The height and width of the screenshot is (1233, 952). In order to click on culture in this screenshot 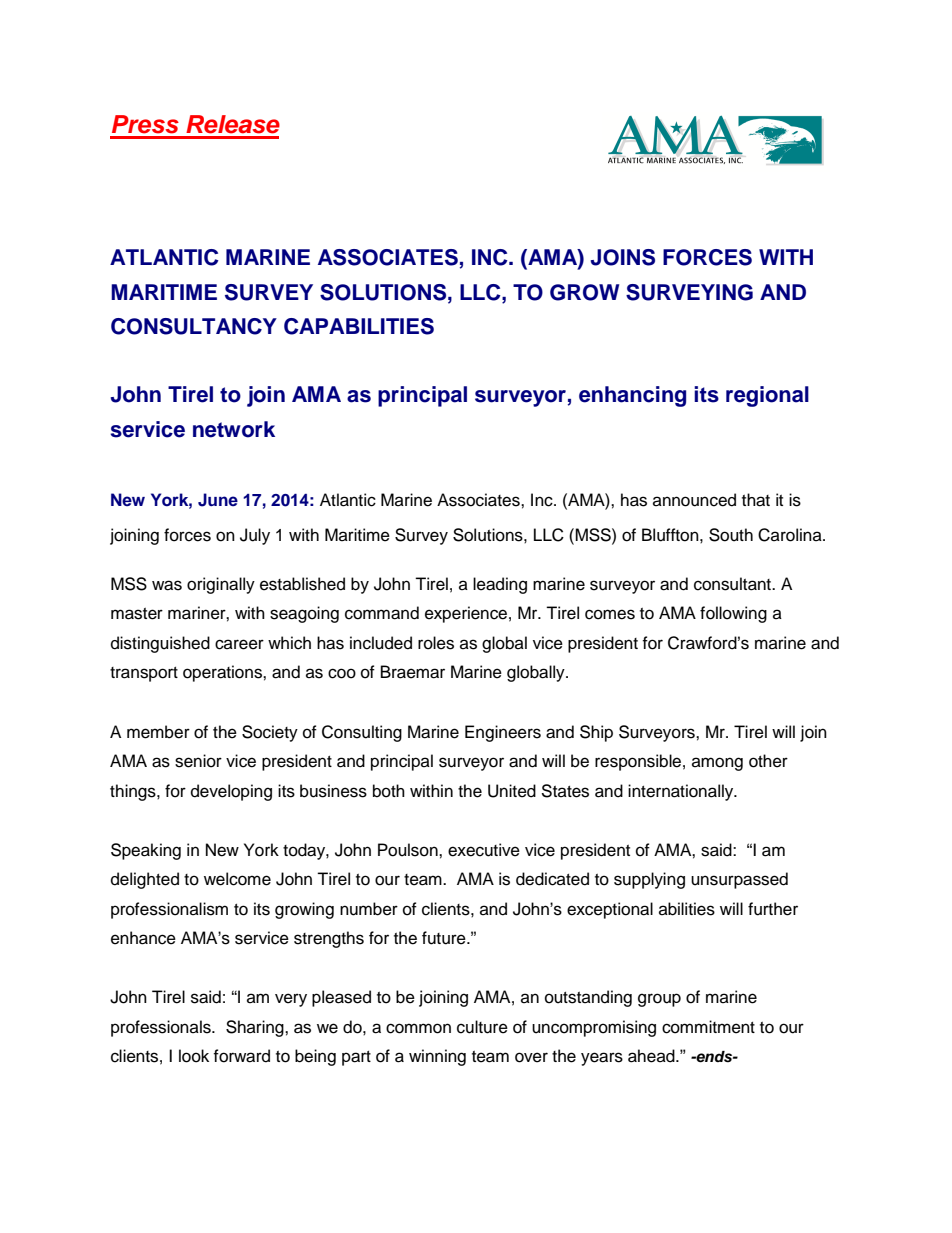, I will do `click(482, 1027)`.
